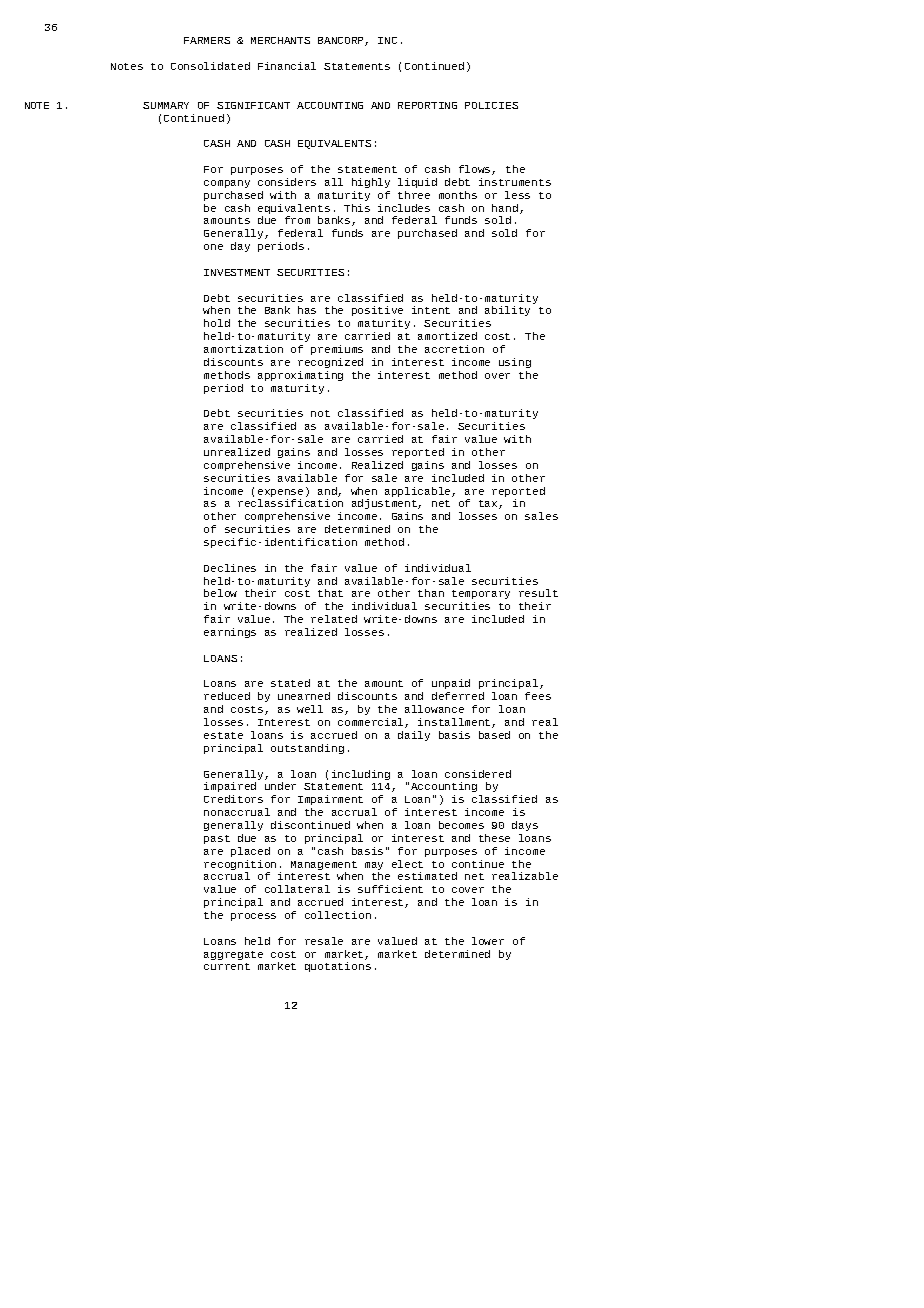 The image size is (924, 1308). Describe the element at coordinates (230, 568) in the screenshot. I see `Declines` at that location.
